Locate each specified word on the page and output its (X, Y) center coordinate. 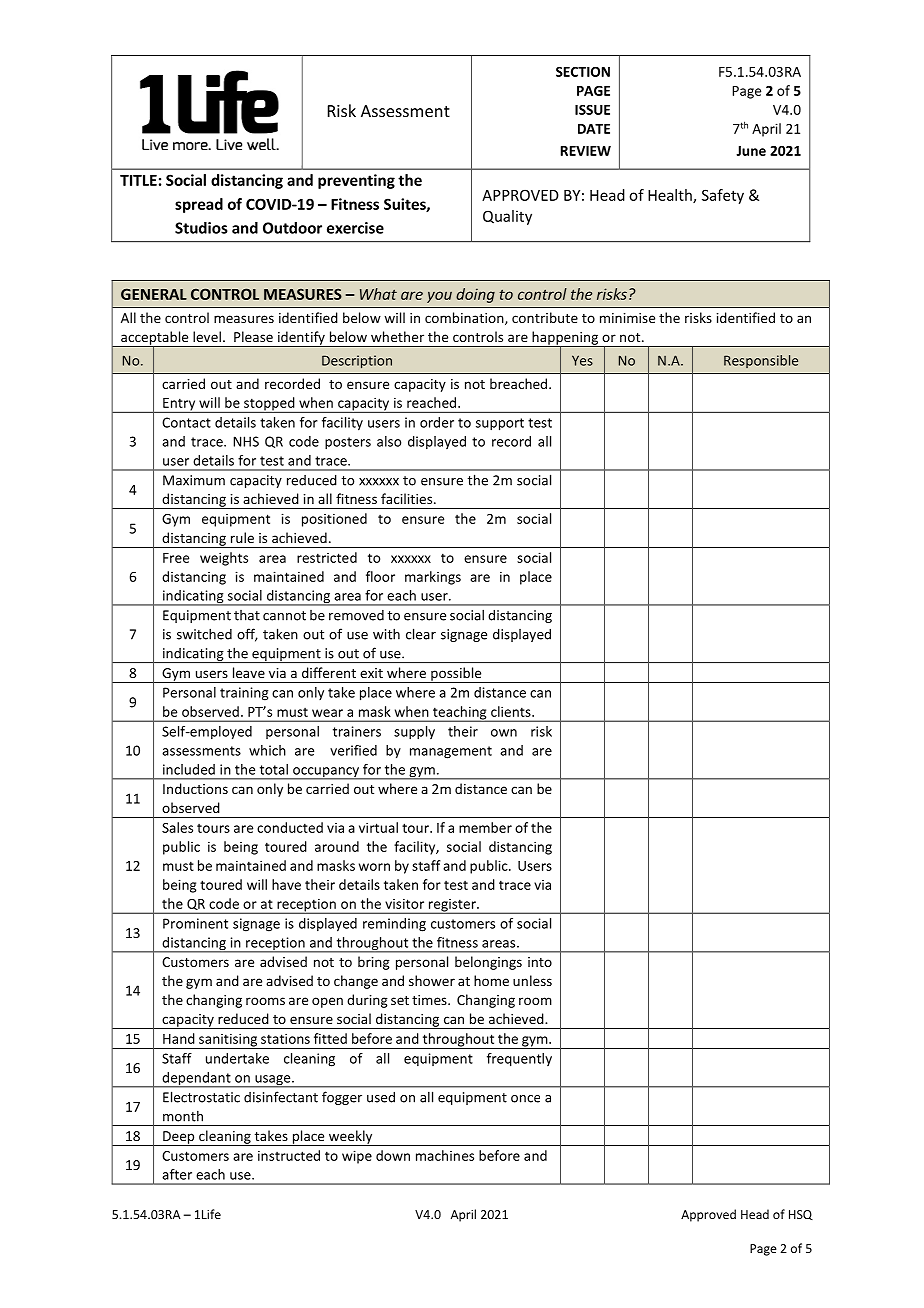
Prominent (195, 923)
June (751, 151)
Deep (179, 1138)
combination (465, 318)
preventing (356, 181)
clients (512, 711)
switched (204, 634)
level (207, 336)
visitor (404, 903)
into (540, 962)
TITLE (138, 180)
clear (421, 634)
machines (445, 1155)
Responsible (761, 361)
